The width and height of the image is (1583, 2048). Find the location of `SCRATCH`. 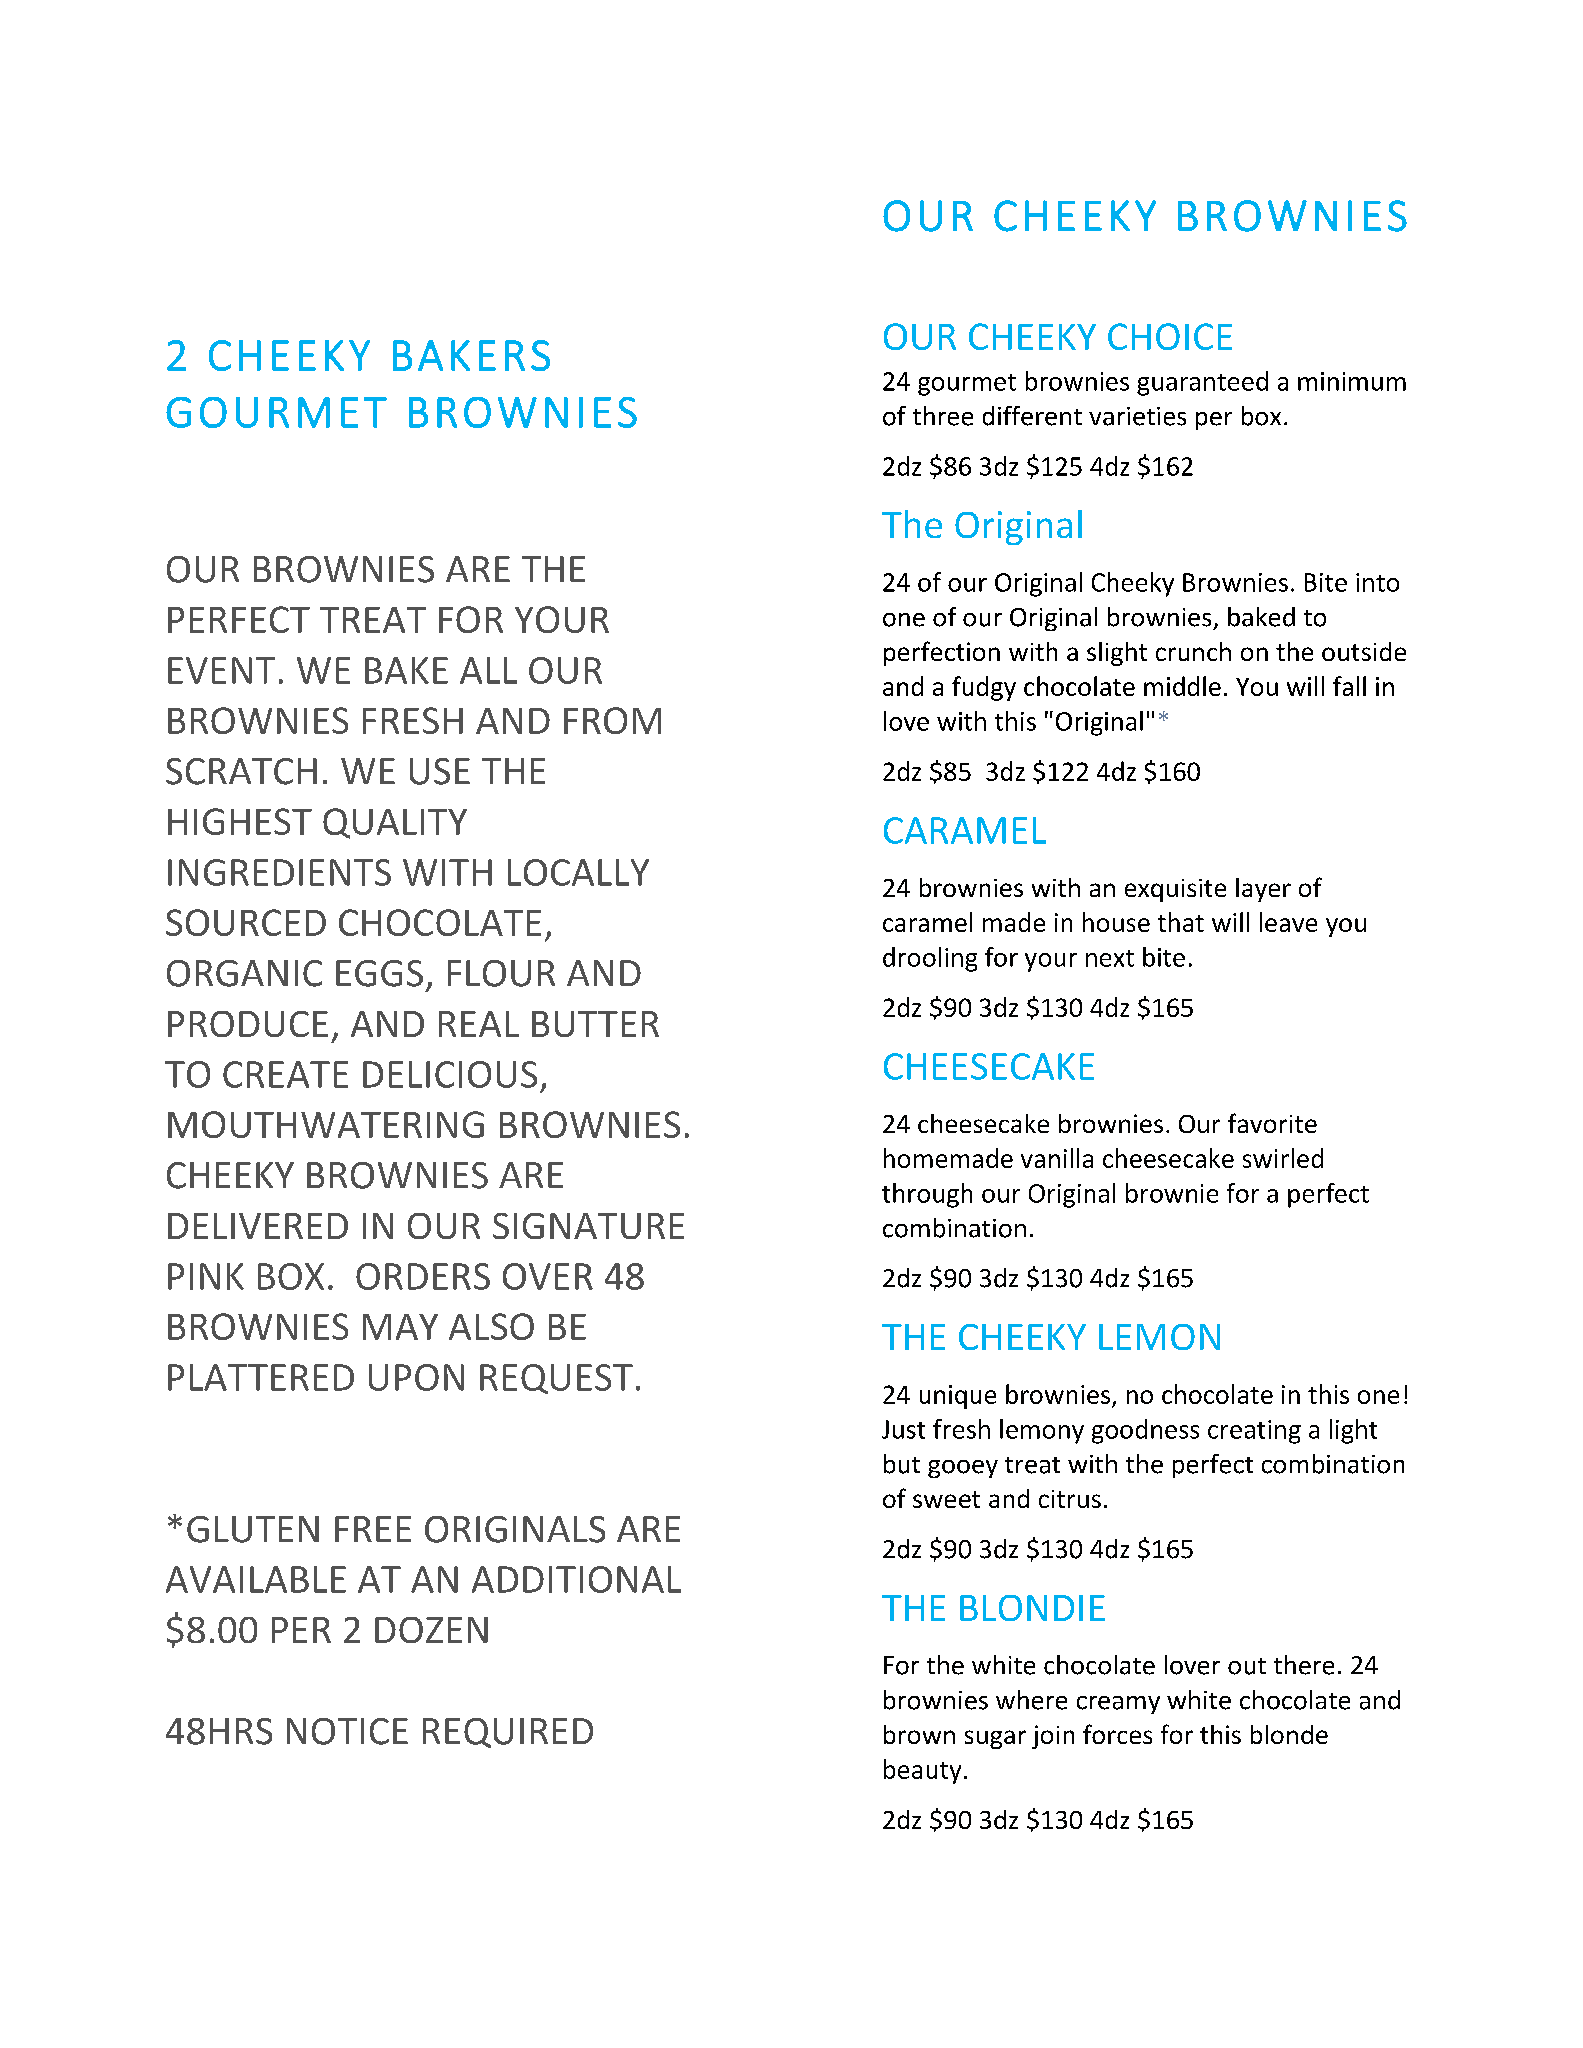

SCRATCH is located at coordinates (241, 771).
